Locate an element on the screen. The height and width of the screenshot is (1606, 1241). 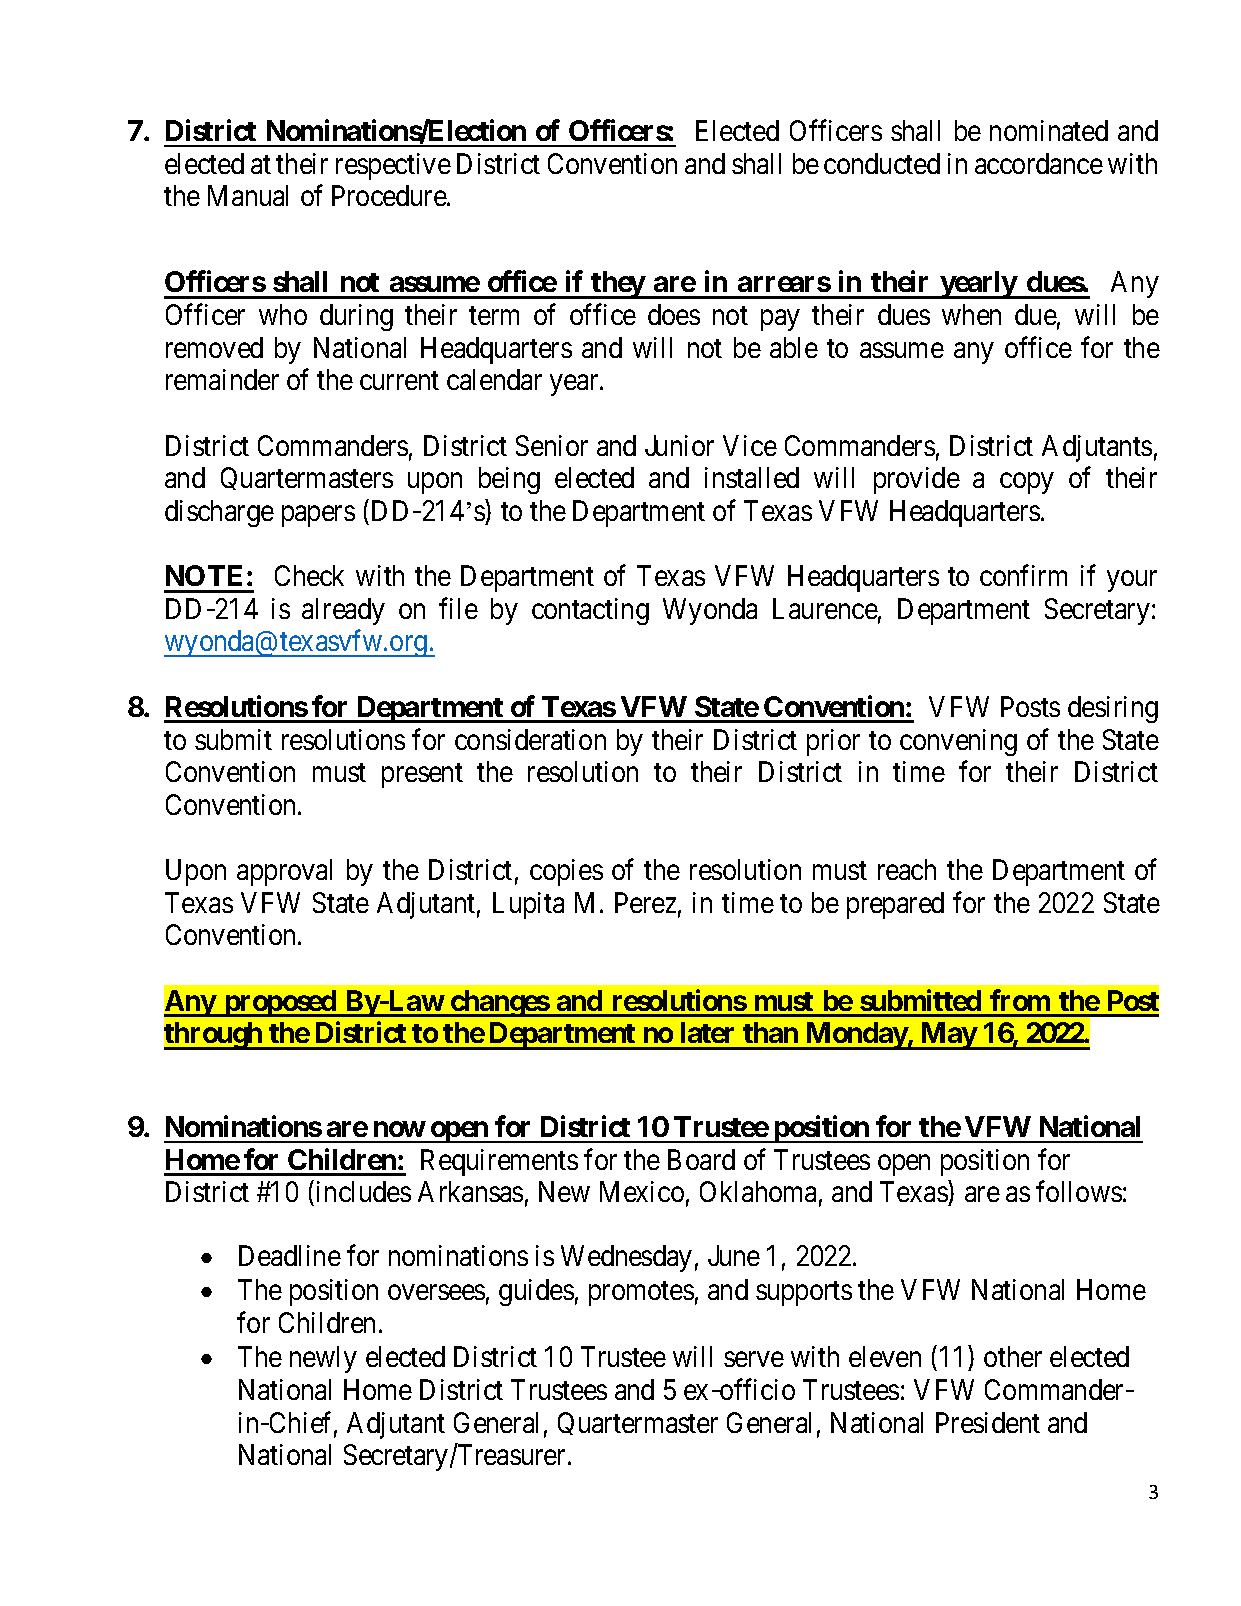
serve is located at coordinates (754, 1359).
